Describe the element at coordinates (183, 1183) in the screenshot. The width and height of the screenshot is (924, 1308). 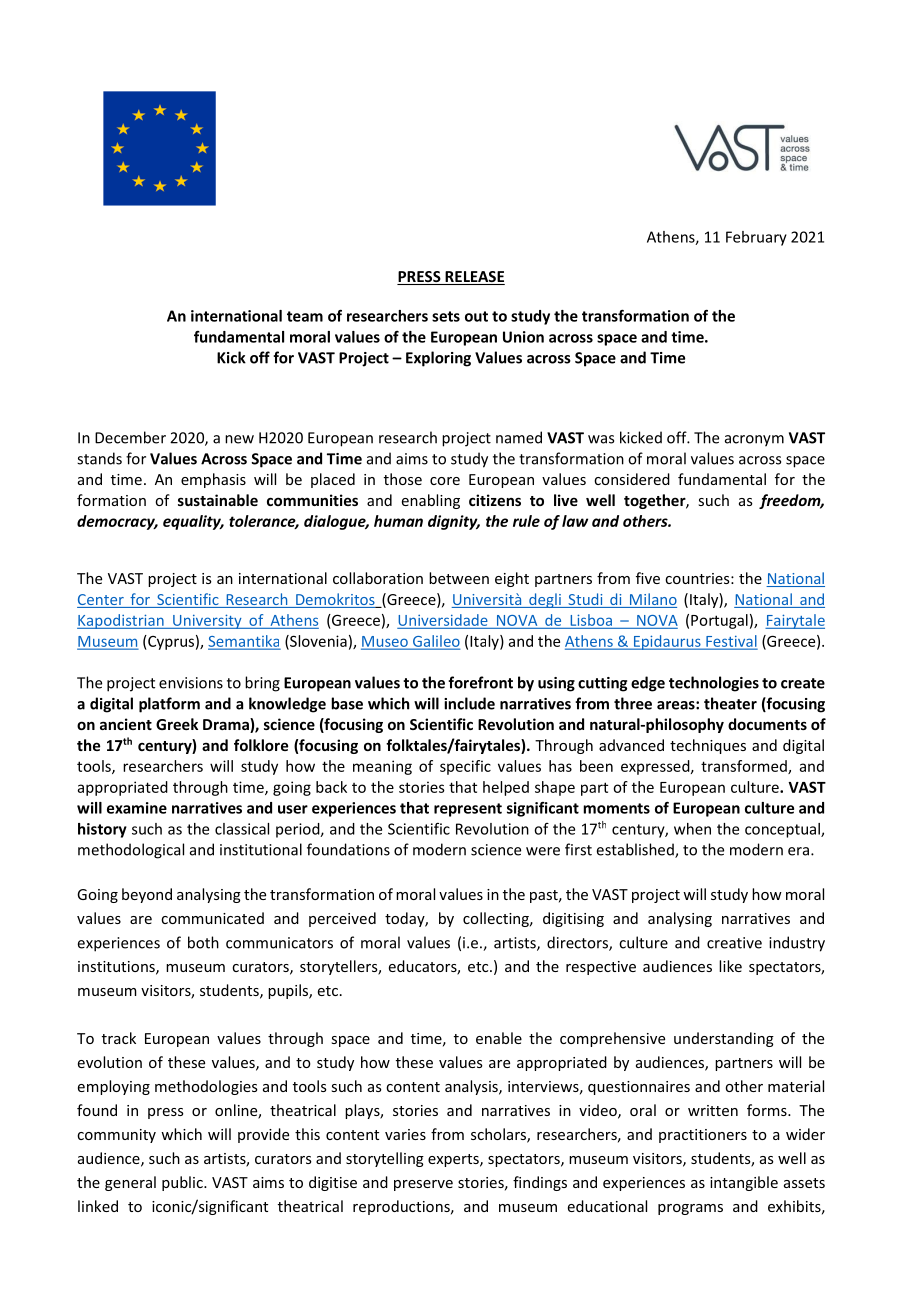
I see `public` at that location.
